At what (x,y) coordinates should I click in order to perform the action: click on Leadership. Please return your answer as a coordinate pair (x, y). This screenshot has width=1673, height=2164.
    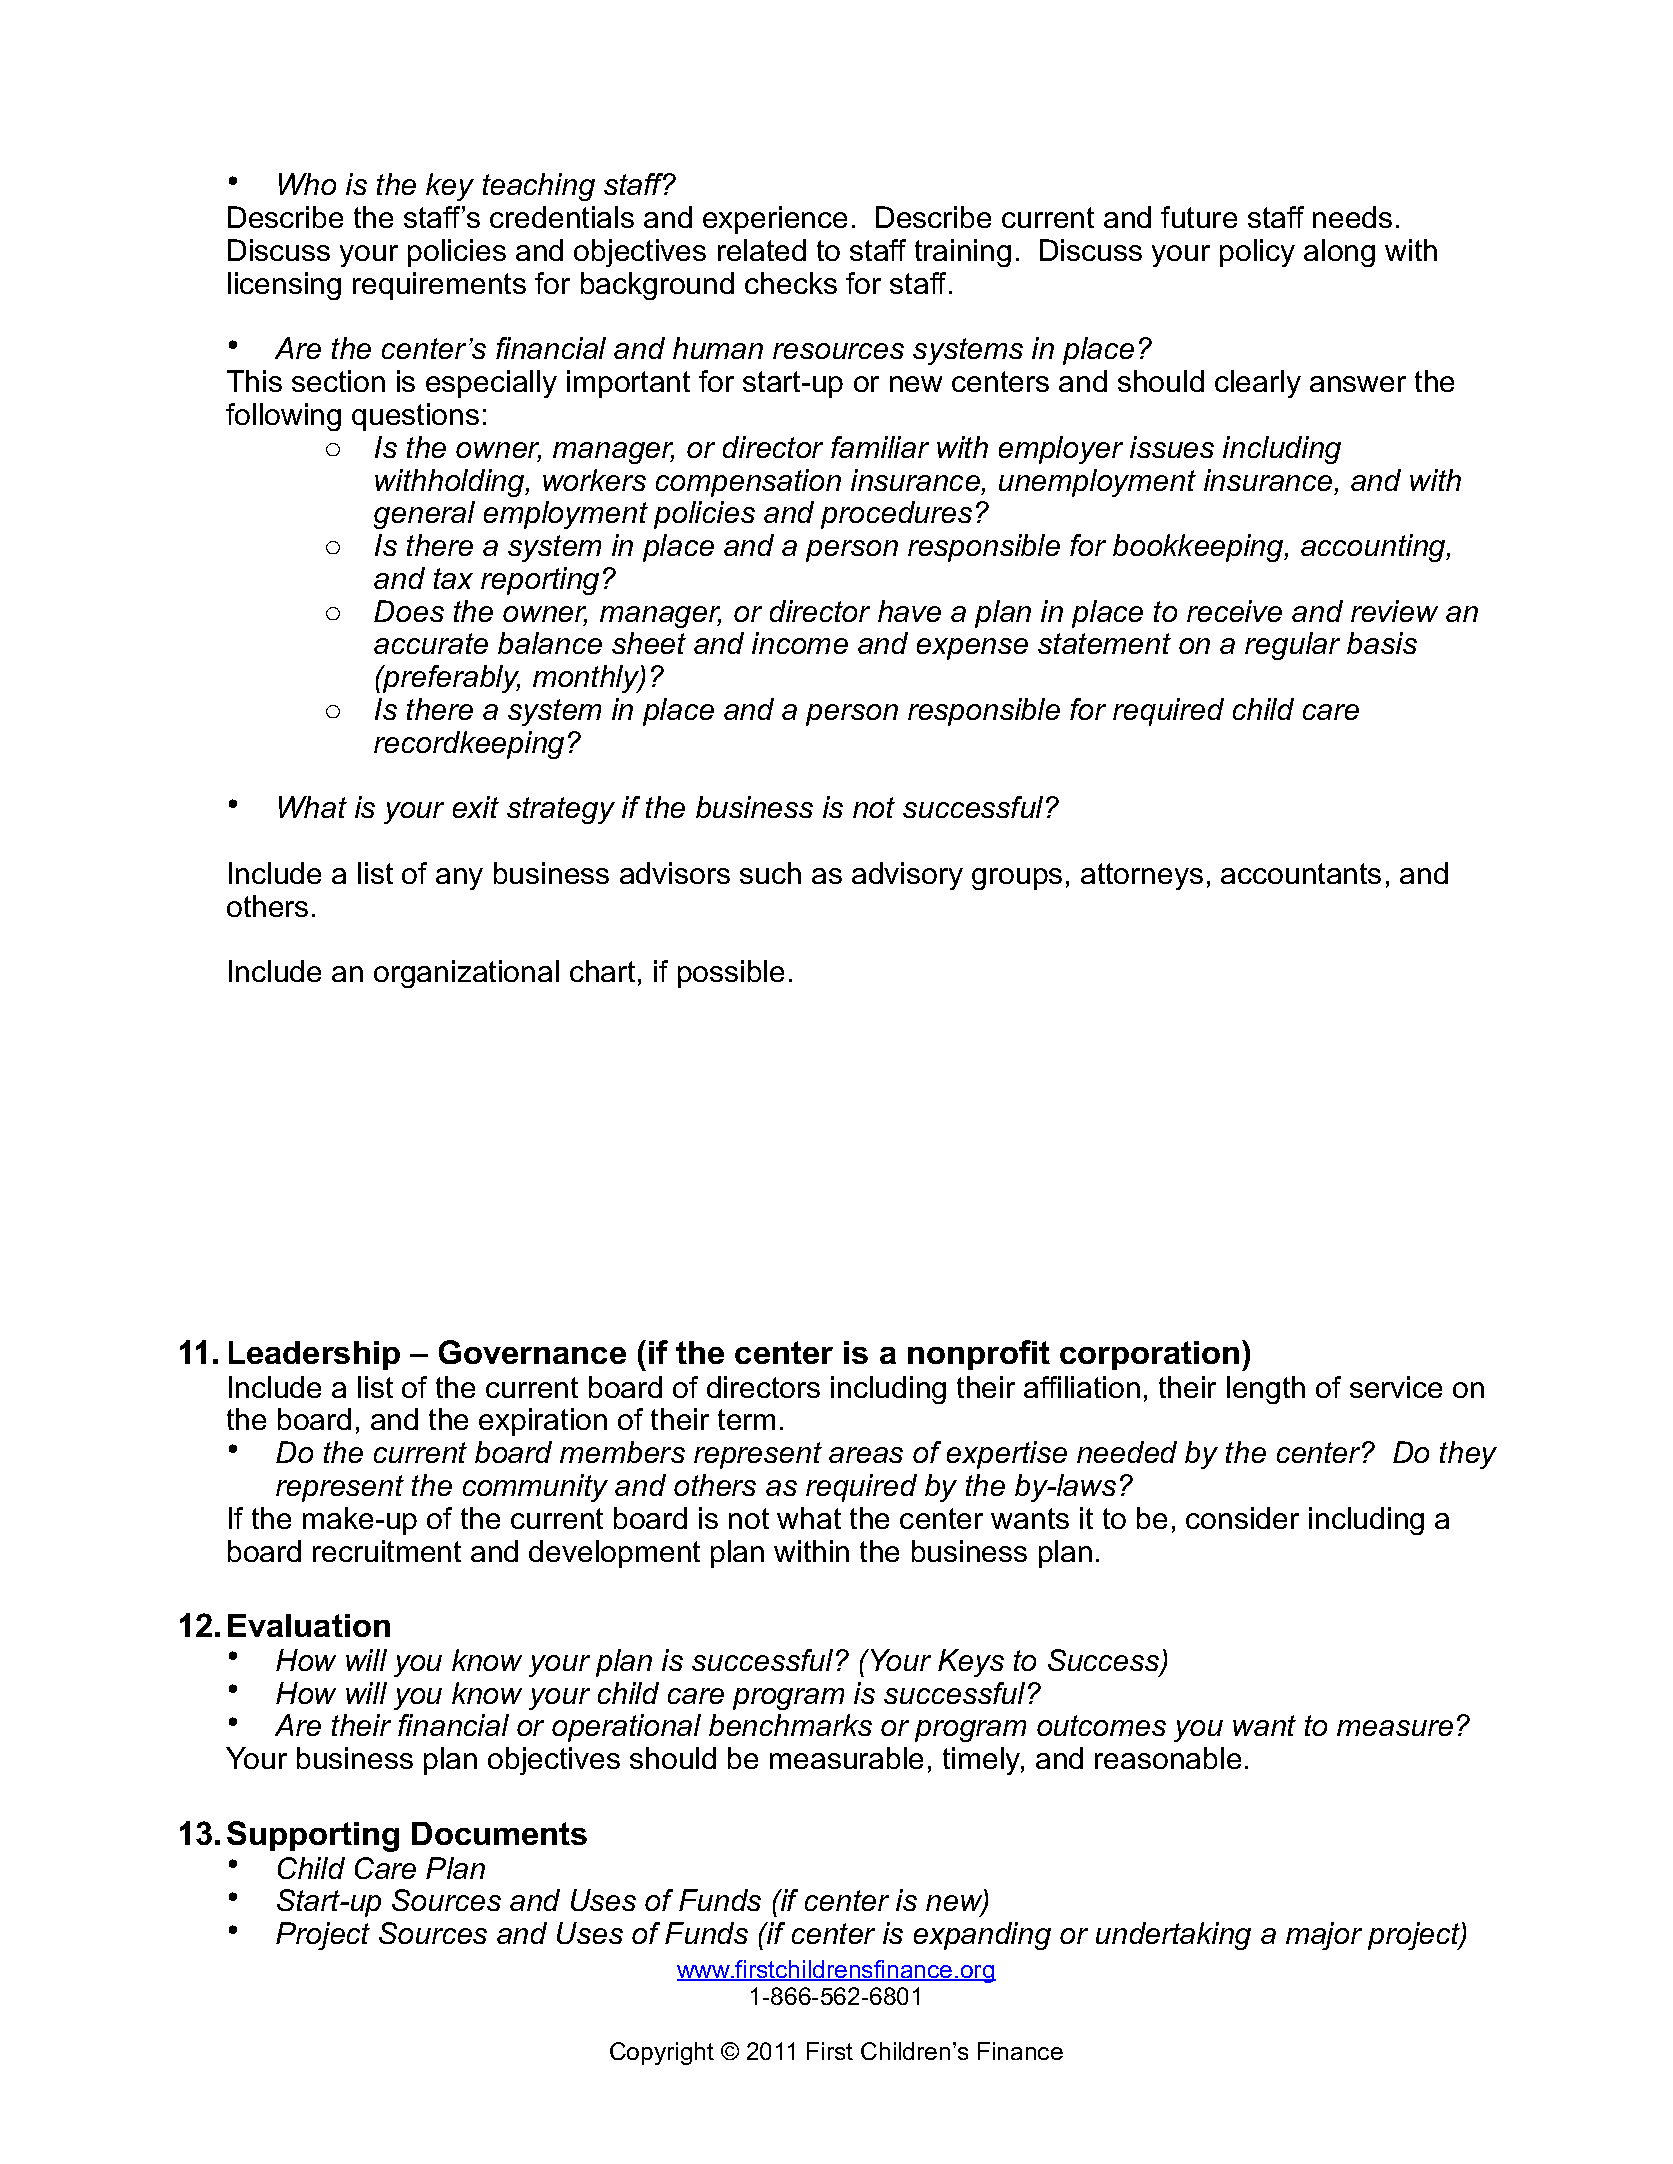
    Looking at the image, I should click on (314, 1355).
